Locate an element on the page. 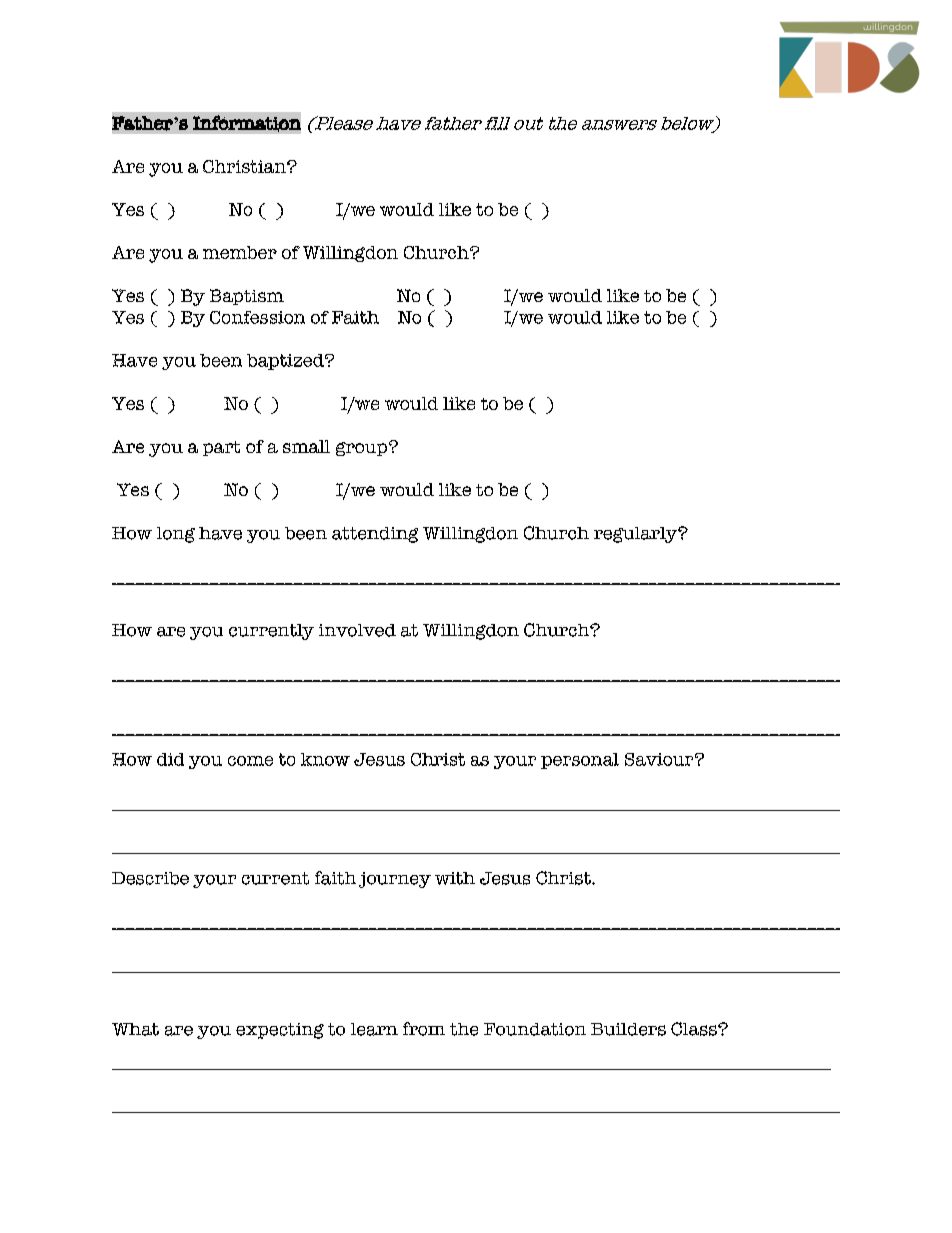 The width and height of the document is (952, 1233). member is located at coordinates (240, 252).
